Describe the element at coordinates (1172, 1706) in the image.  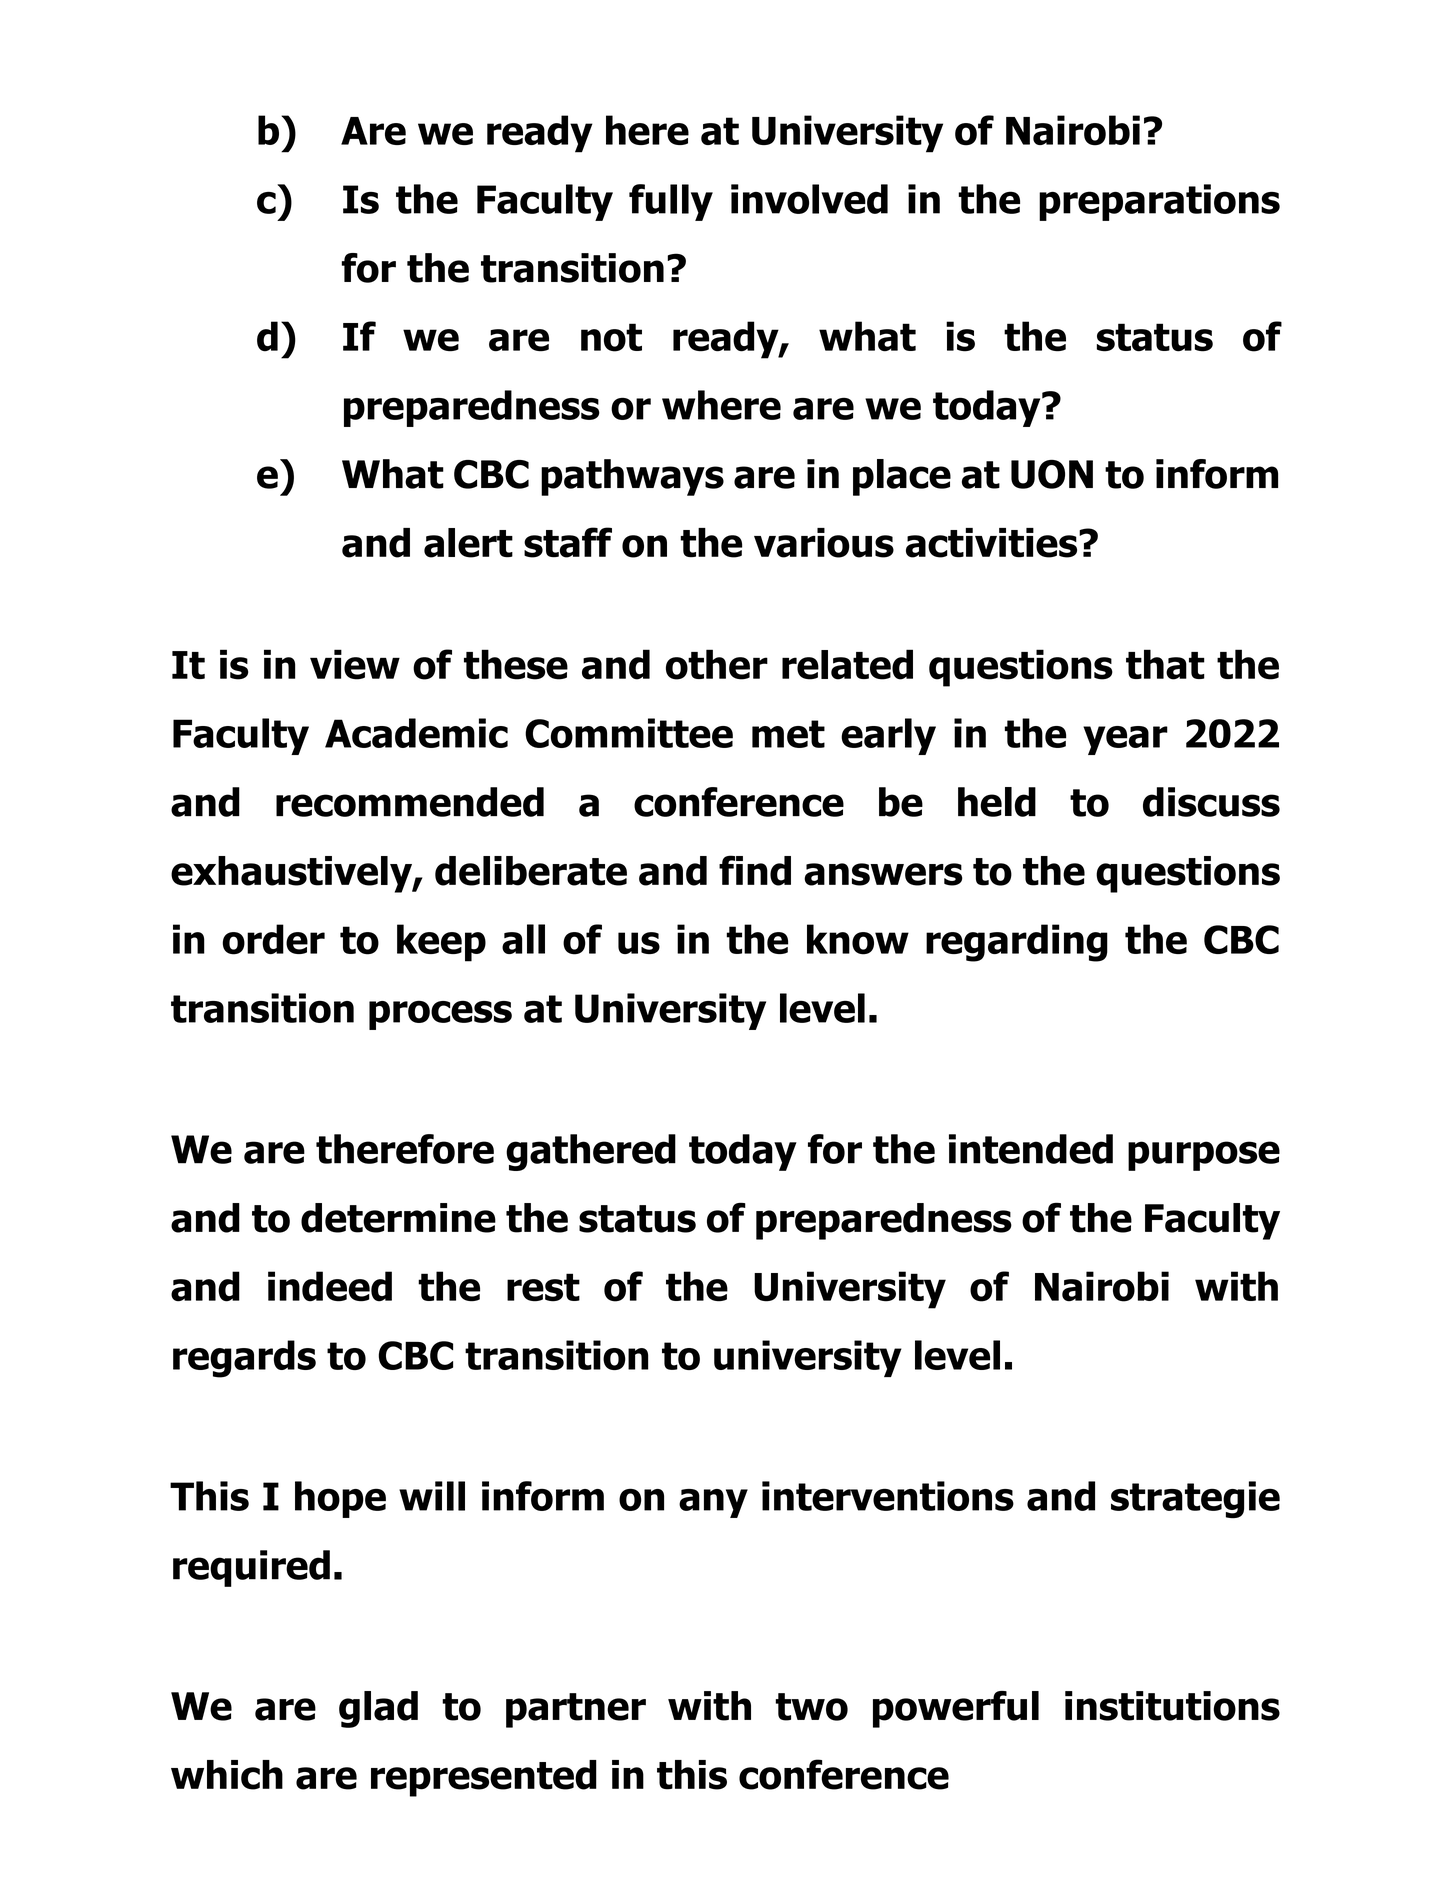
I see `institutions` at that location.
